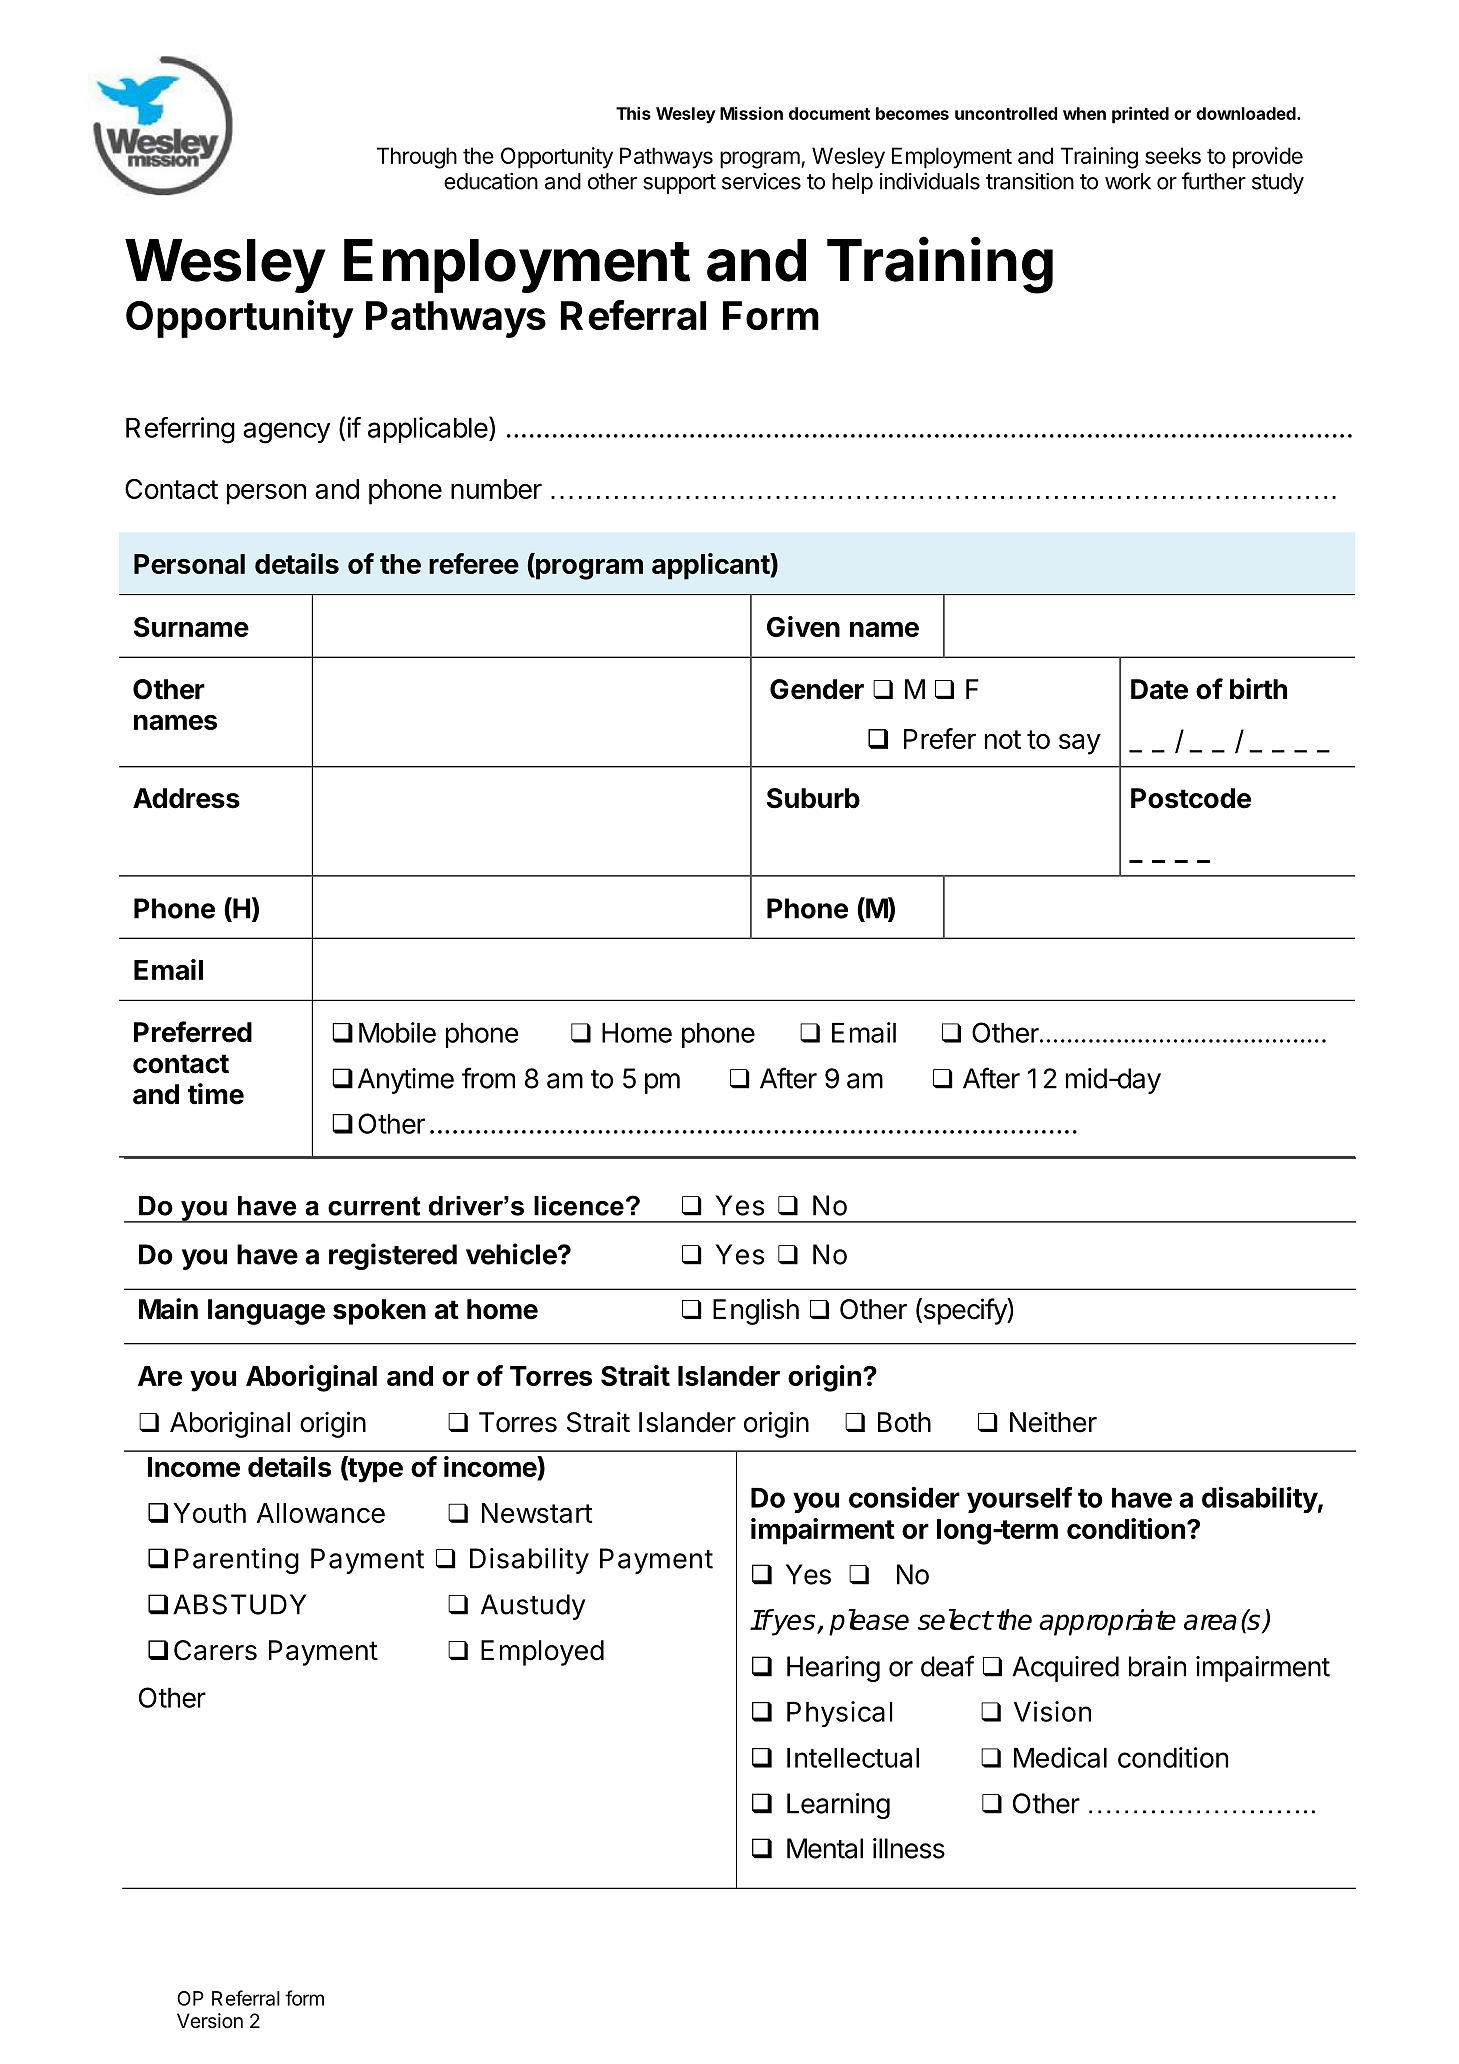 This document has width=1459, height=2064. Describe the element at coordinates (1060, 1757) in the document. I see `Medical` at that location.
